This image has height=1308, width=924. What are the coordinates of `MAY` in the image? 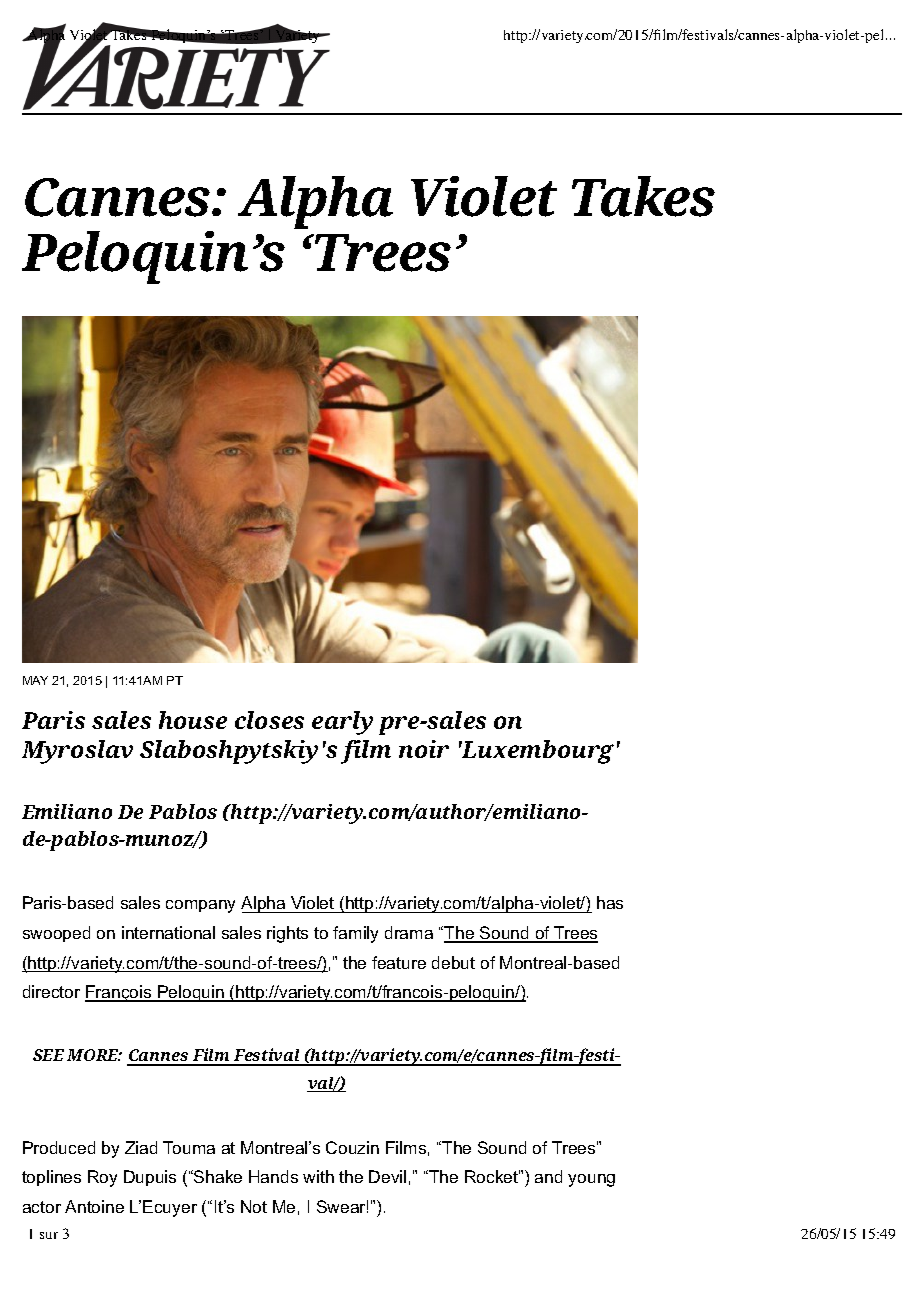 It's located at (35, 680).
